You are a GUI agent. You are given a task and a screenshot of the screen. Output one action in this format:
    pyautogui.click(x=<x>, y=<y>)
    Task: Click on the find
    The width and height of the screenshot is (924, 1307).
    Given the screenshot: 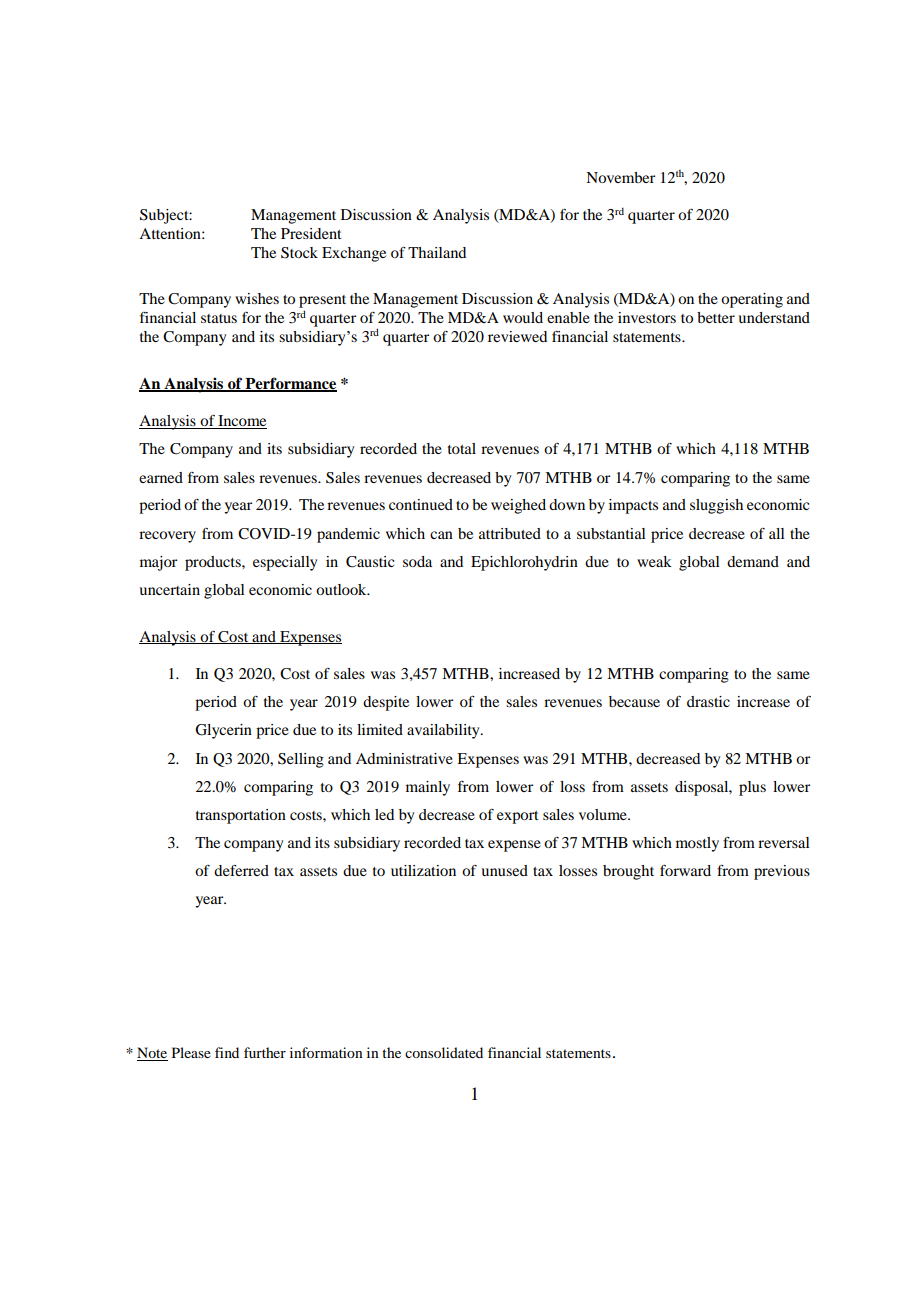 What is the action you would take?
    pyautogui.click(x=227, y=1052)
